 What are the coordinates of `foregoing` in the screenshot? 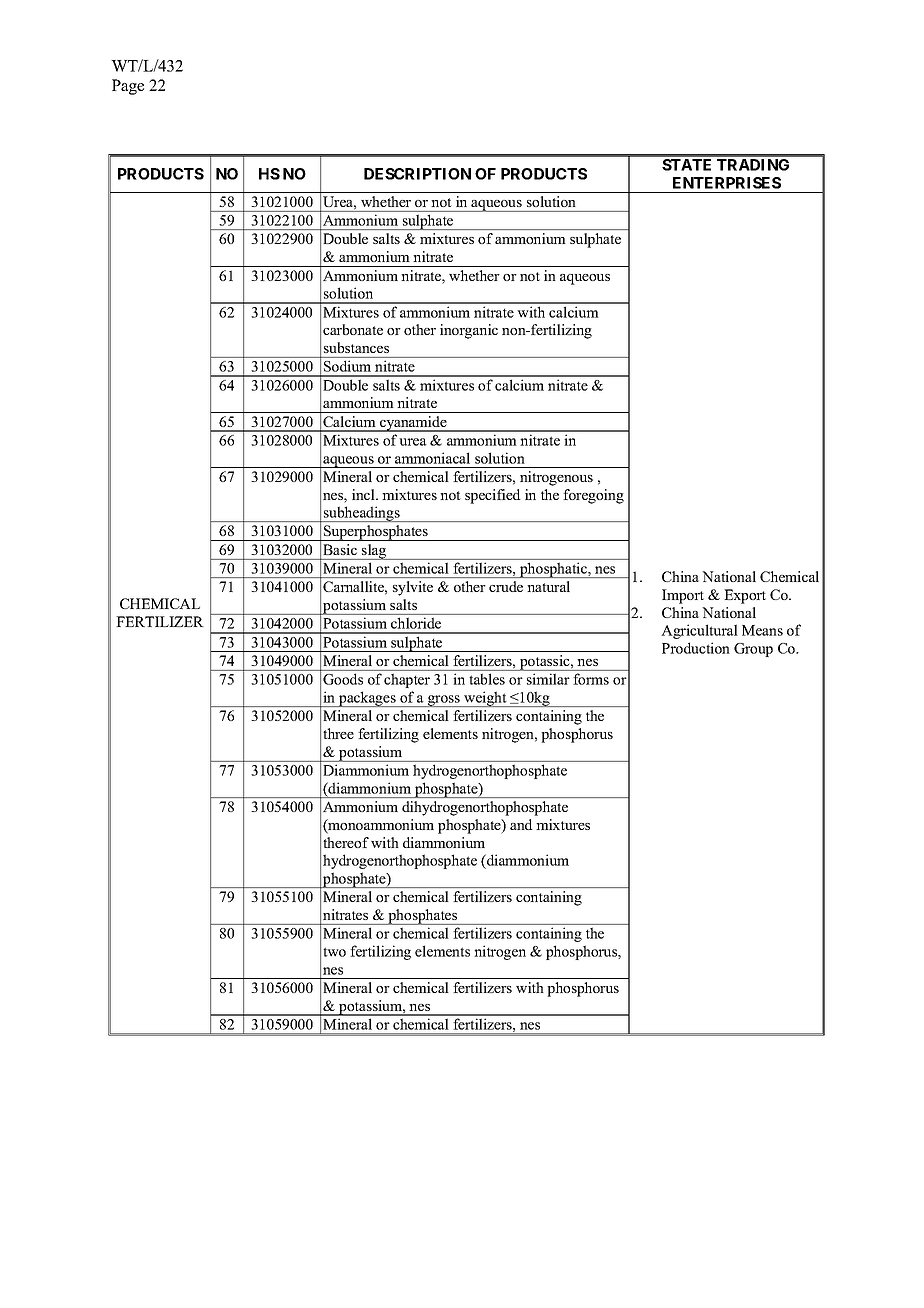 It's located at (593, 496).
